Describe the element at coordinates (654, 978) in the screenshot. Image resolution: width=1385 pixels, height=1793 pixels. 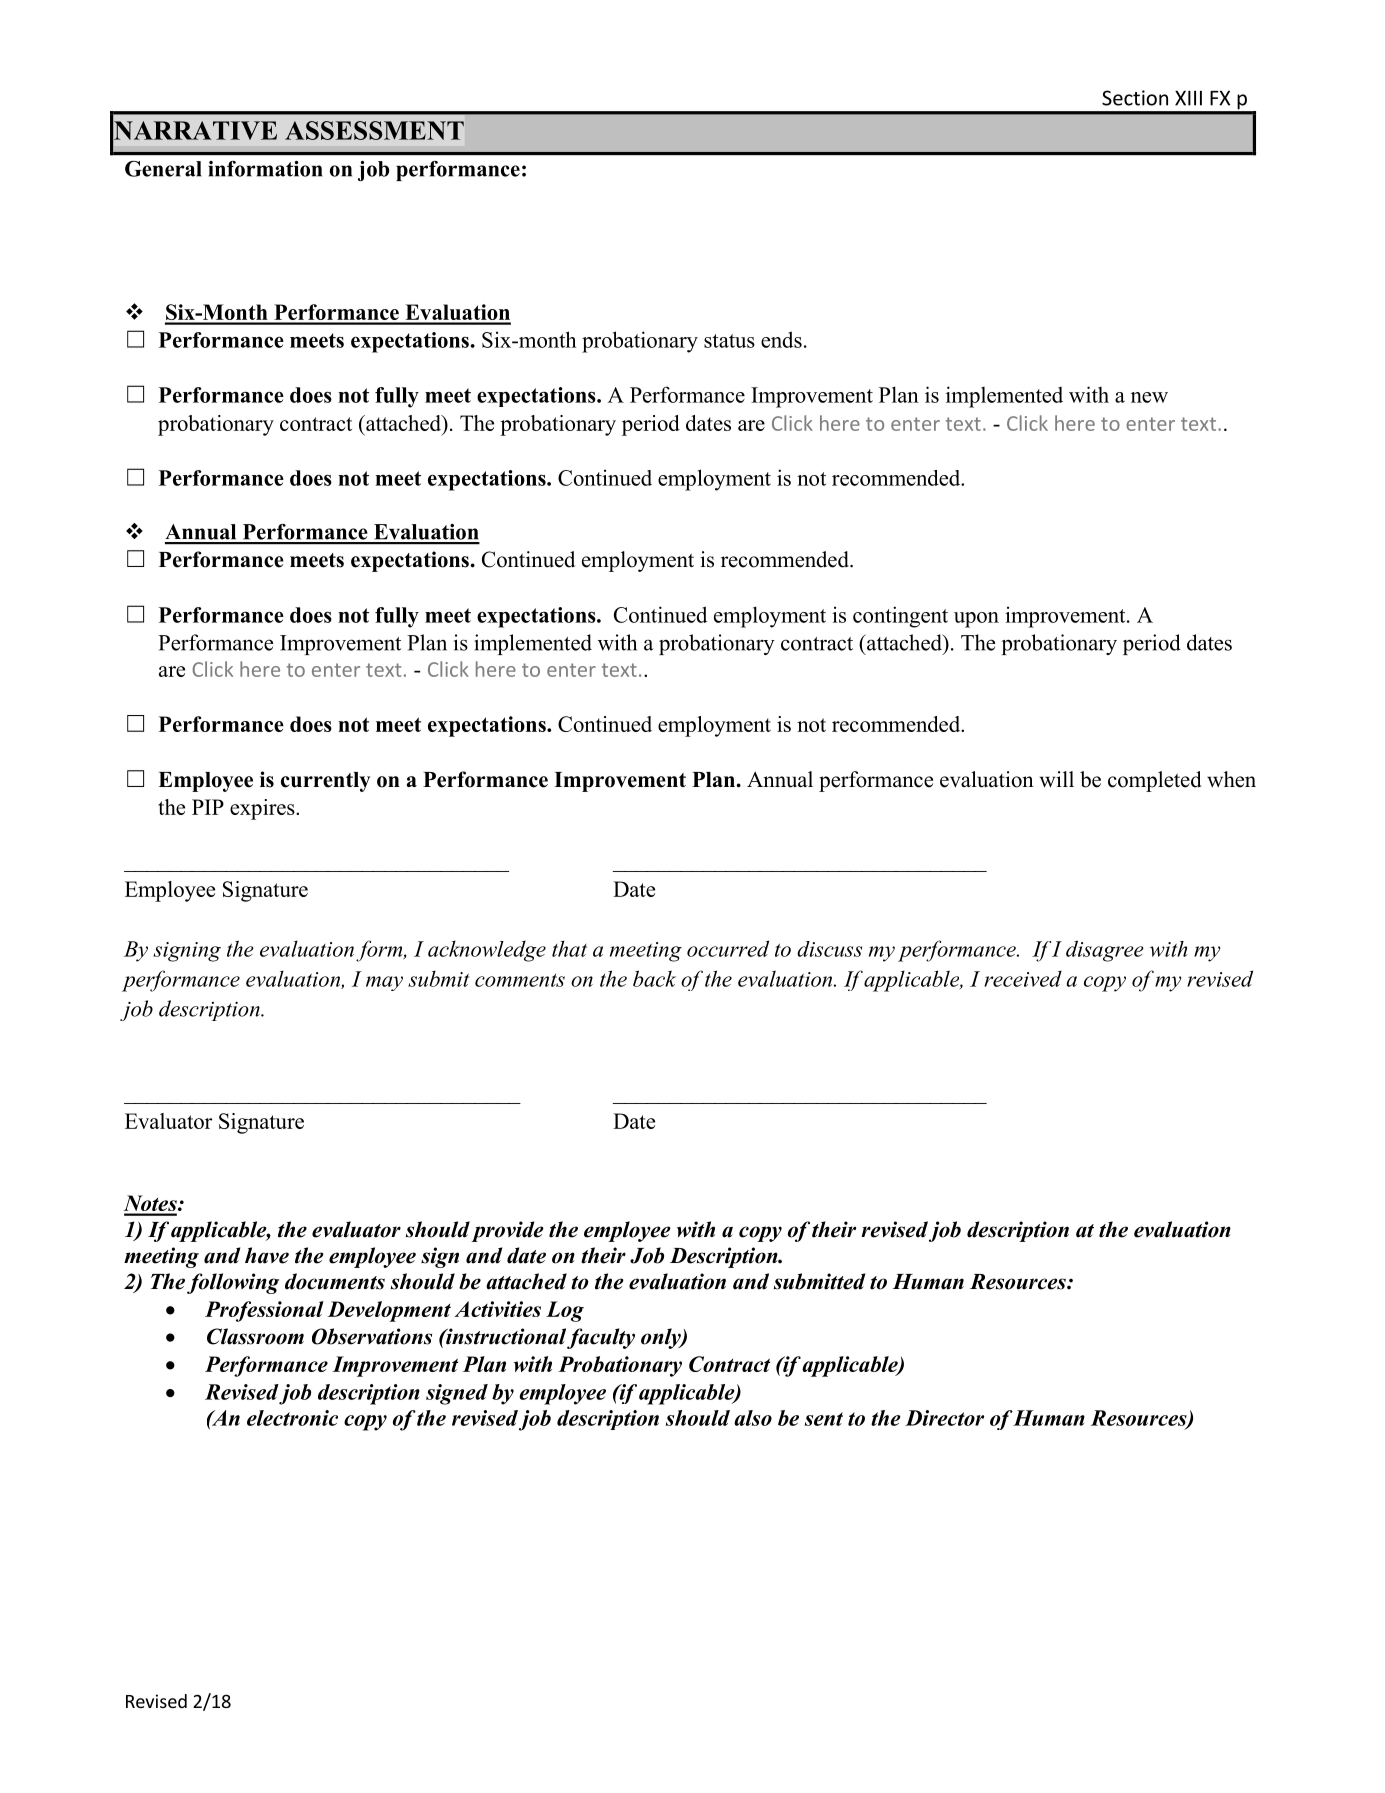
I see `back` at that location.
